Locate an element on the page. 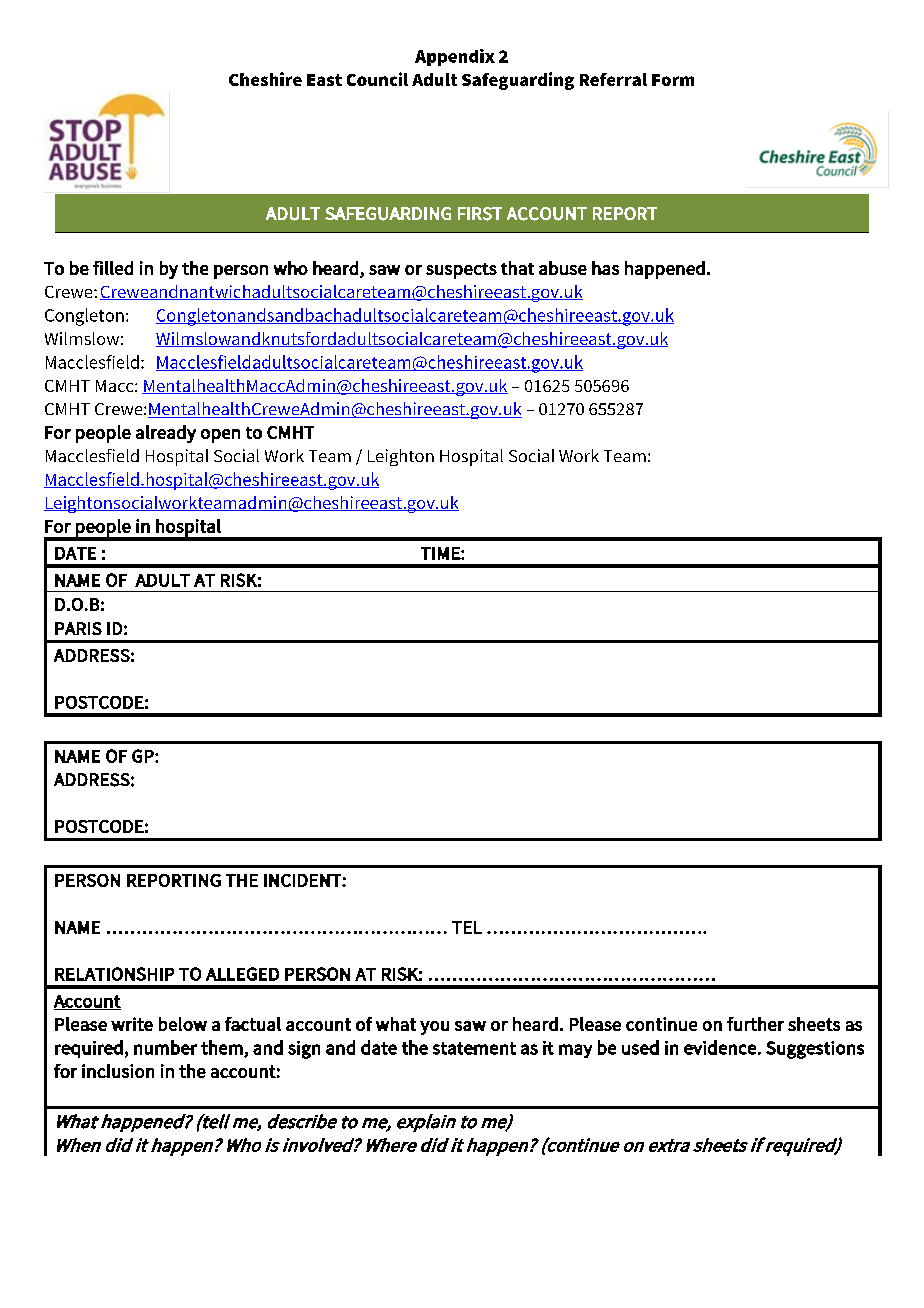 The image size is (924, 1308). Form is located at coordinates (673, 80).
